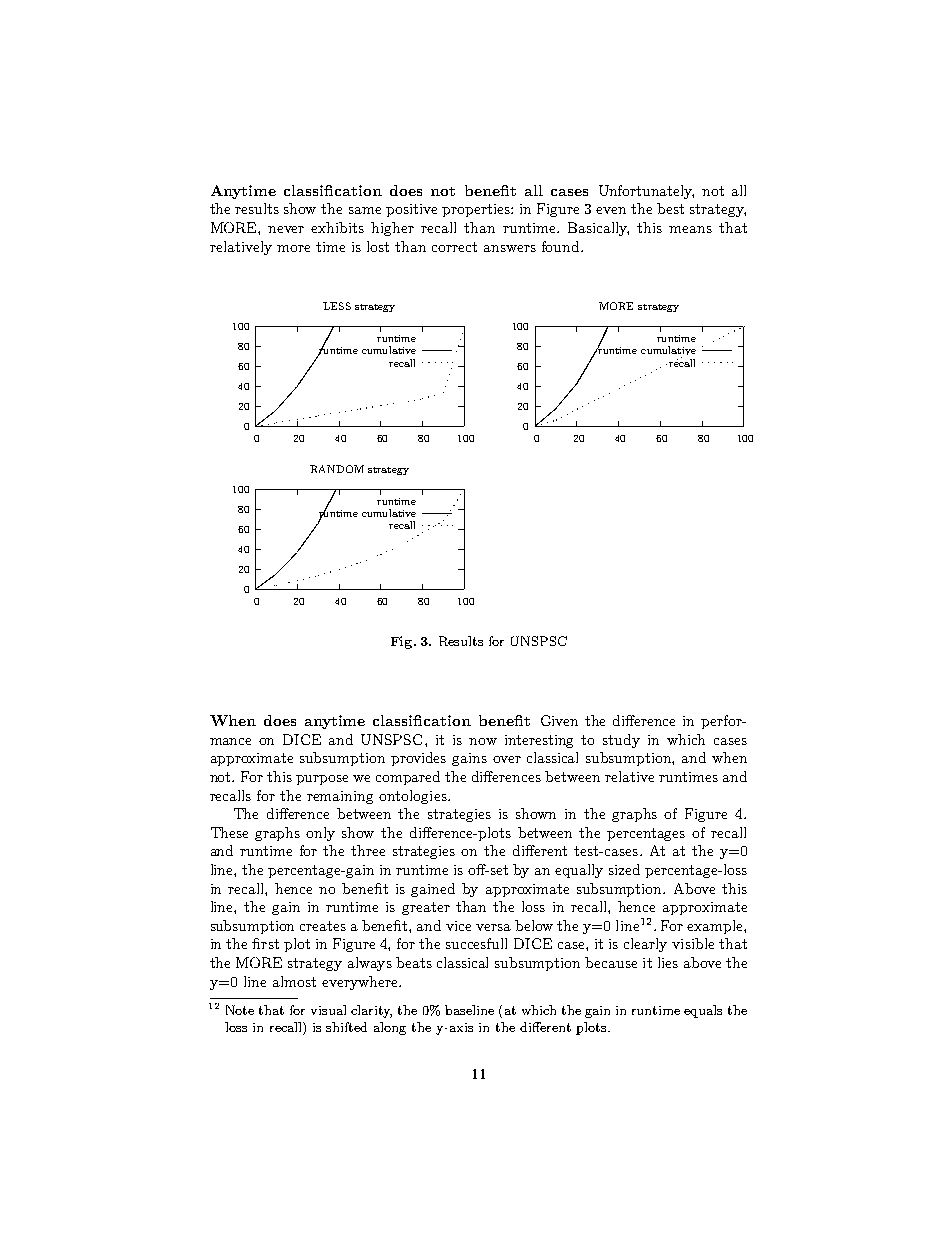 The width and height of the image is (952, 1233). What do you see at coordinates (337, 469) in the image?
I see `RANDOM` at bounding box center [337, 469].
